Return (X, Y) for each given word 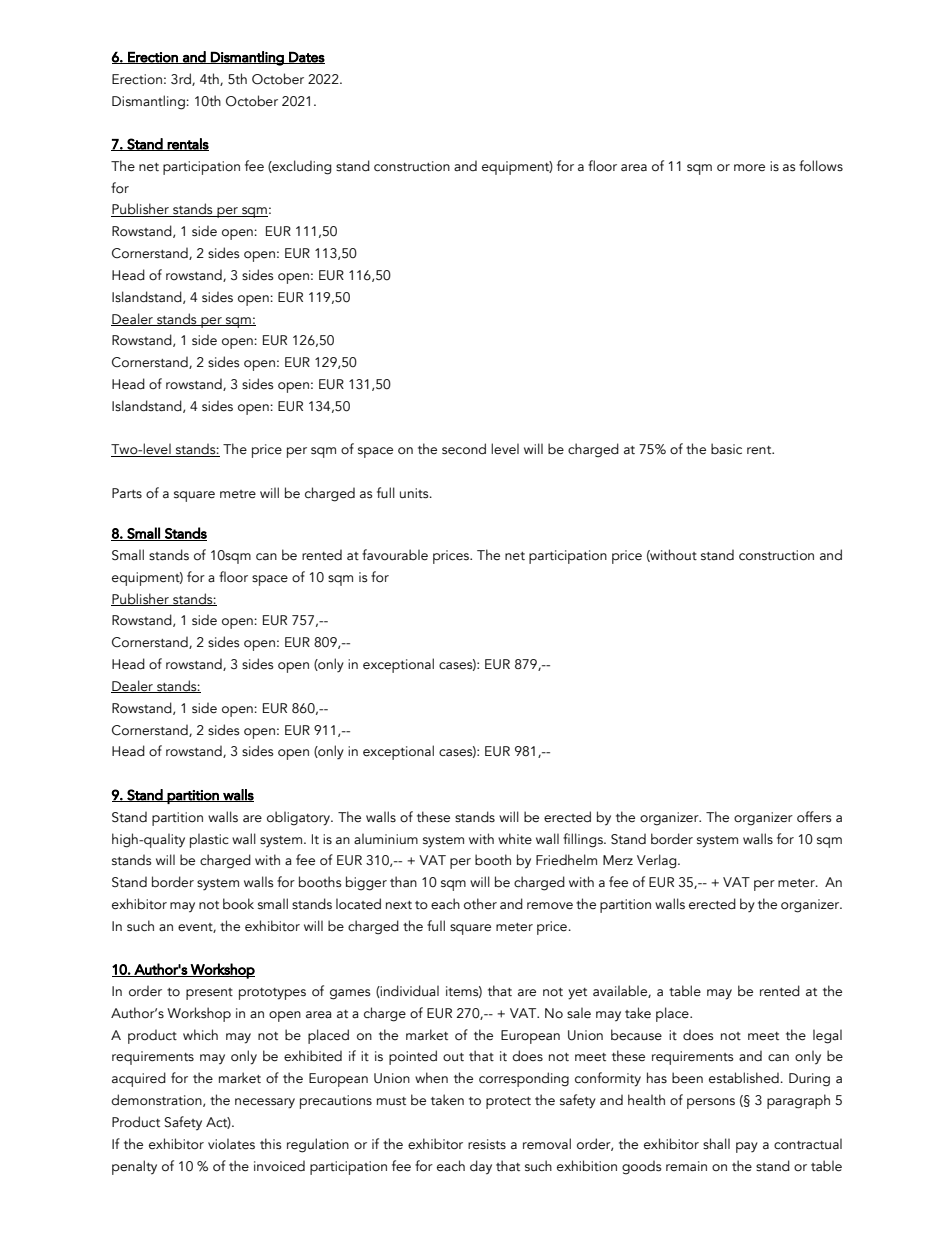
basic (726, 449)
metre (238, 494)
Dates (306, 57)
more (749, 167)
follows (821, 166)
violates (231, 1144)
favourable (395, 555)
